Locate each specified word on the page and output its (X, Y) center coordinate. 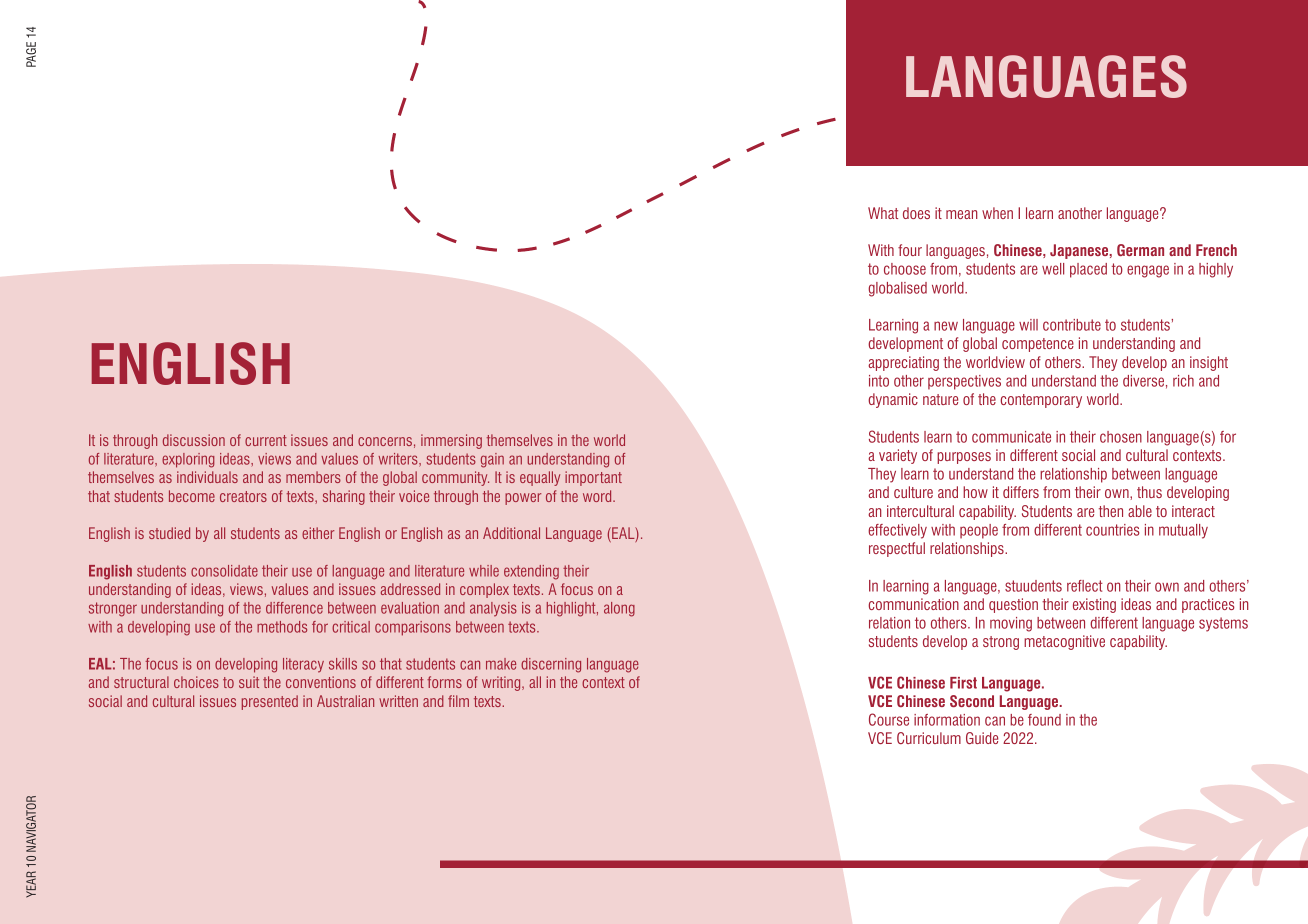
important (593, 478)
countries (1112, 530)
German (1140, 250)
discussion (194, 440)
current (266, 440)
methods (282, 627)
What (883, 213)
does (916, 213)
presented (270, 702)
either (318, 533)
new (946, 326)
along (619, 609)
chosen (1121, 437)
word (598, 496)
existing (1094, 605)
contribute (1072, 325)
